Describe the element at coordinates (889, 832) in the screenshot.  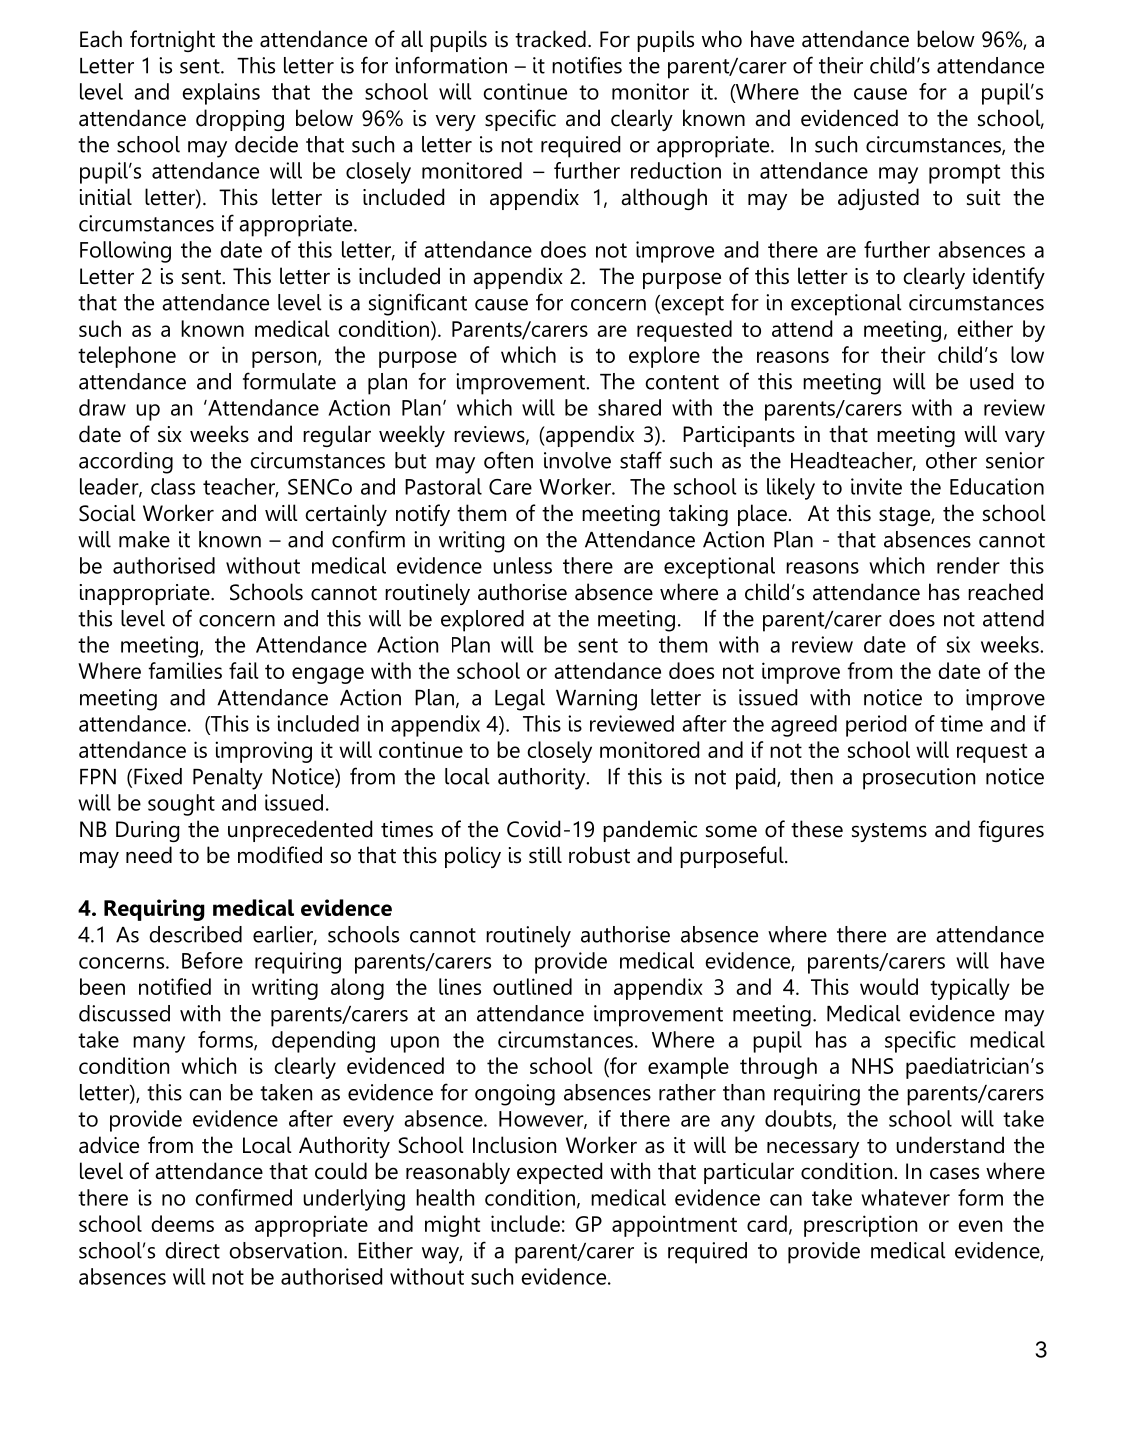
I see `systems` at that location.
